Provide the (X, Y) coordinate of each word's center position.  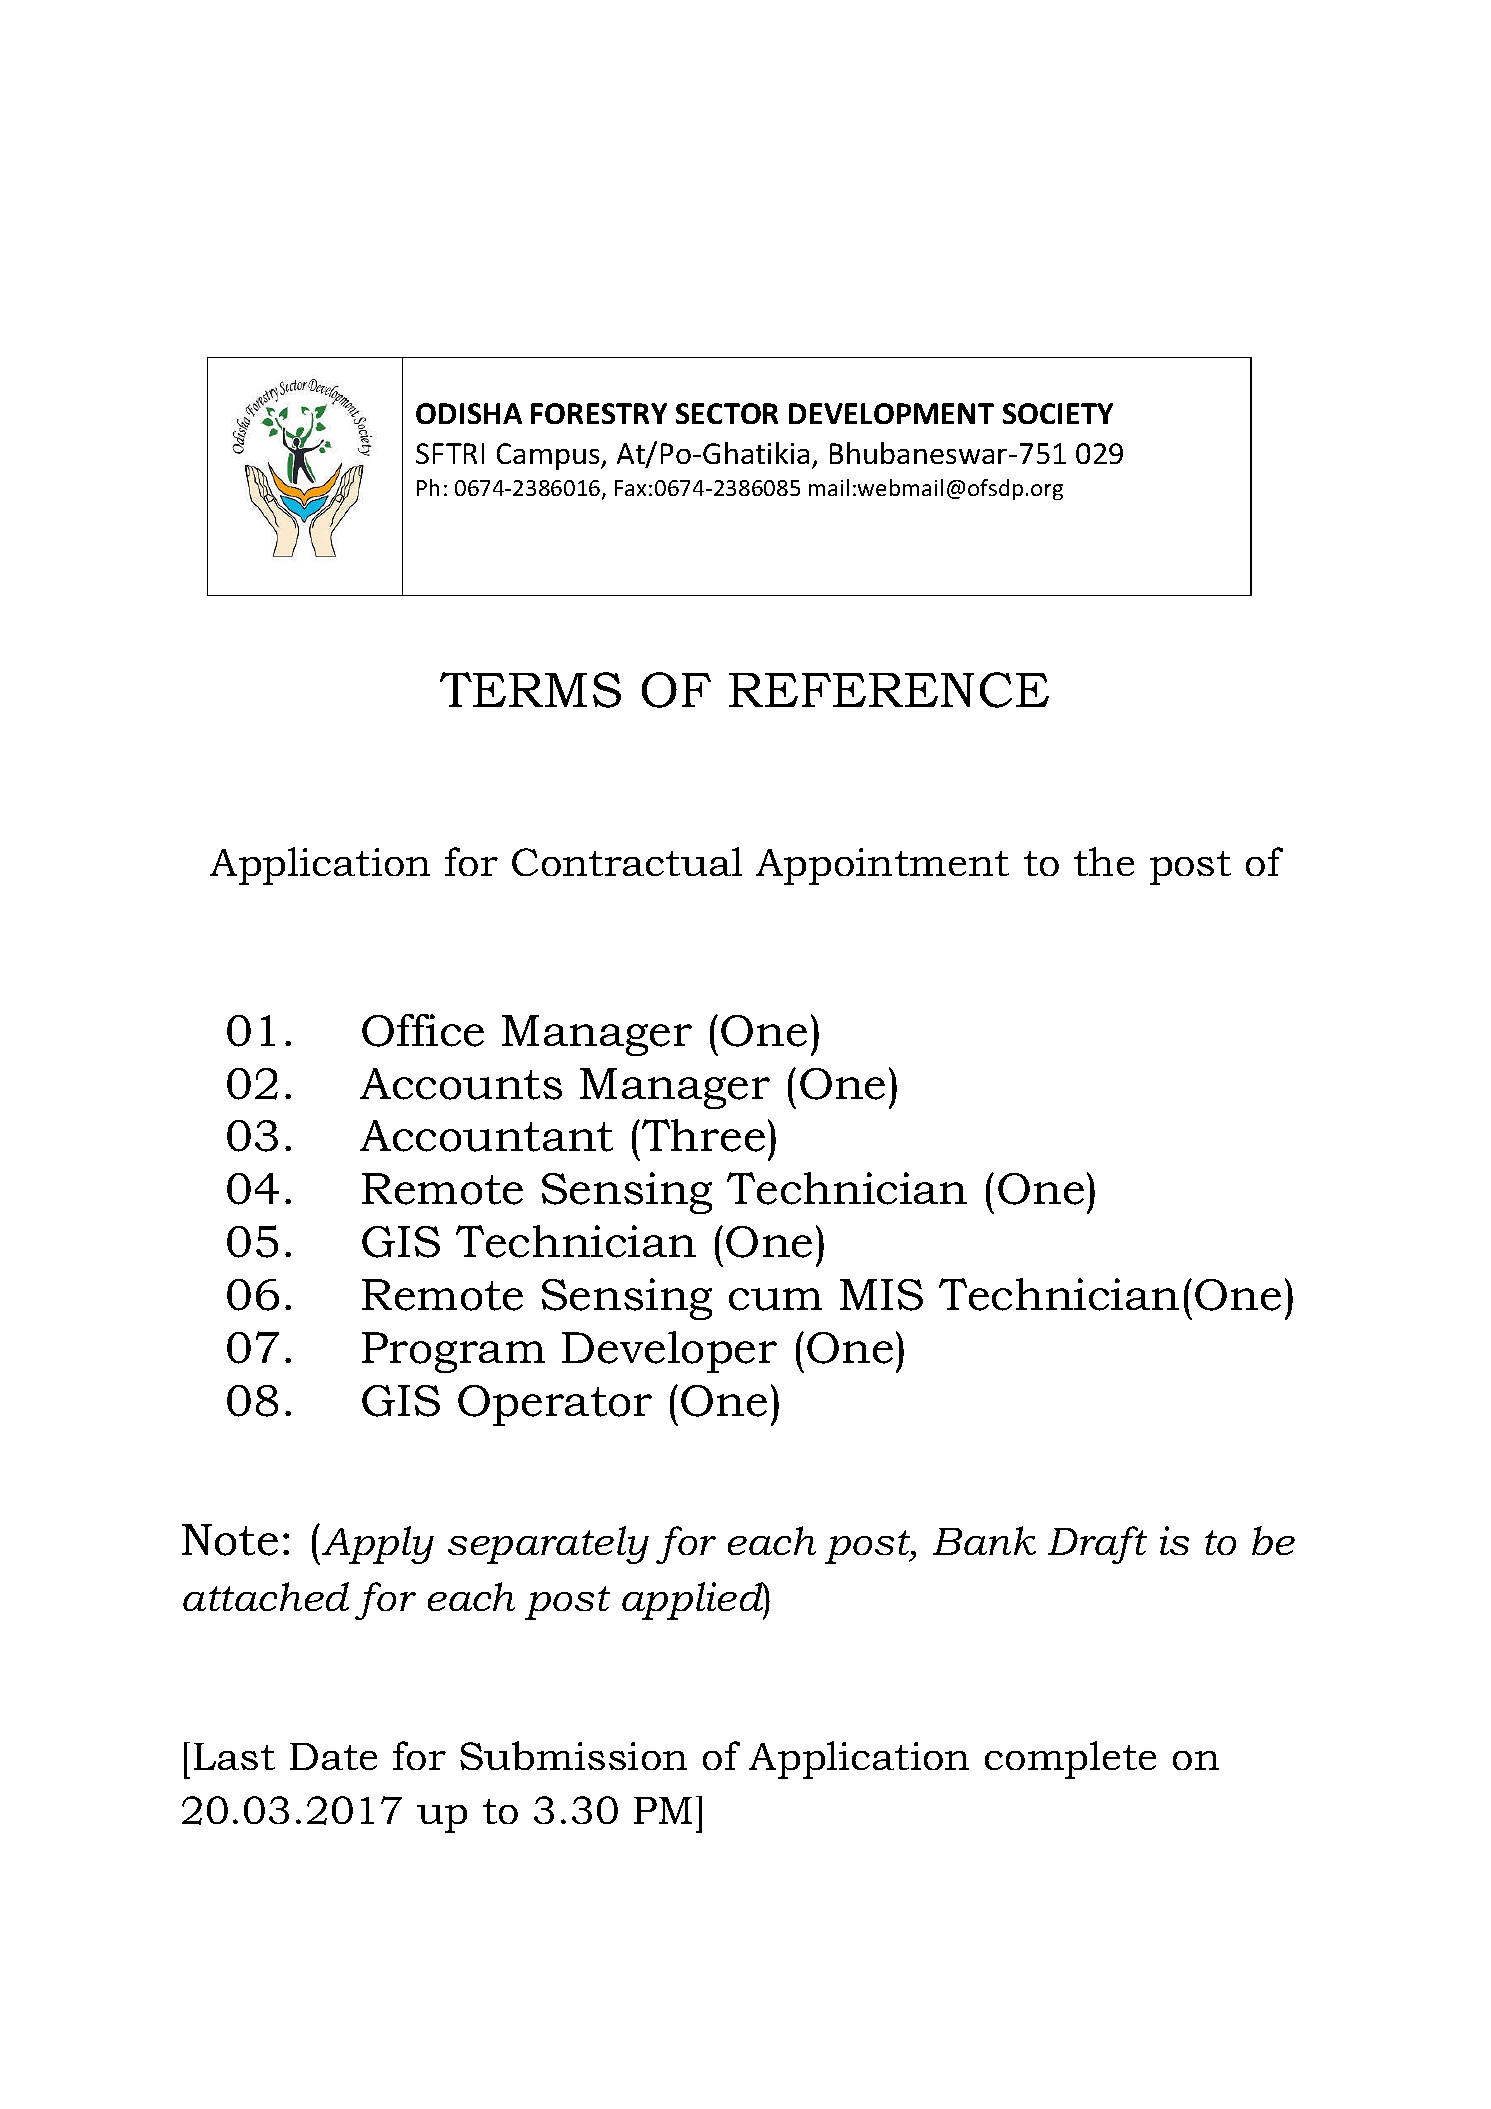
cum (775, 1299)
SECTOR (727, 413)
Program (453, 1352)
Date (333, 1756)
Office (423, 1030)
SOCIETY (1058, 413)
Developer (669, 1352)
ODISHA (469, 413)
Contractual (627, 861)
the (1104, 861)
